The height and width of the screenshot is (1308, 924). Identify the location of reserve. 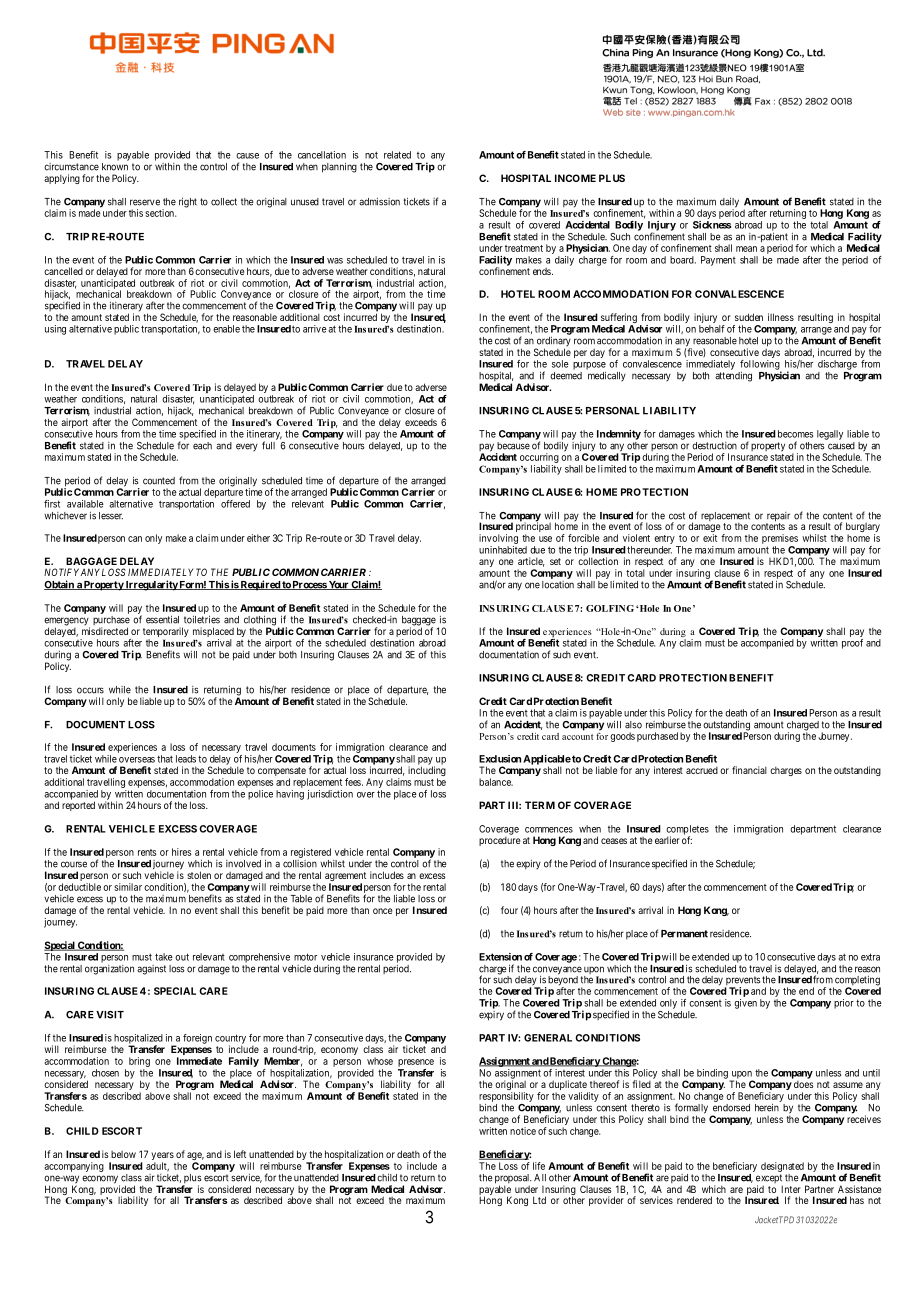
(145, 202).
